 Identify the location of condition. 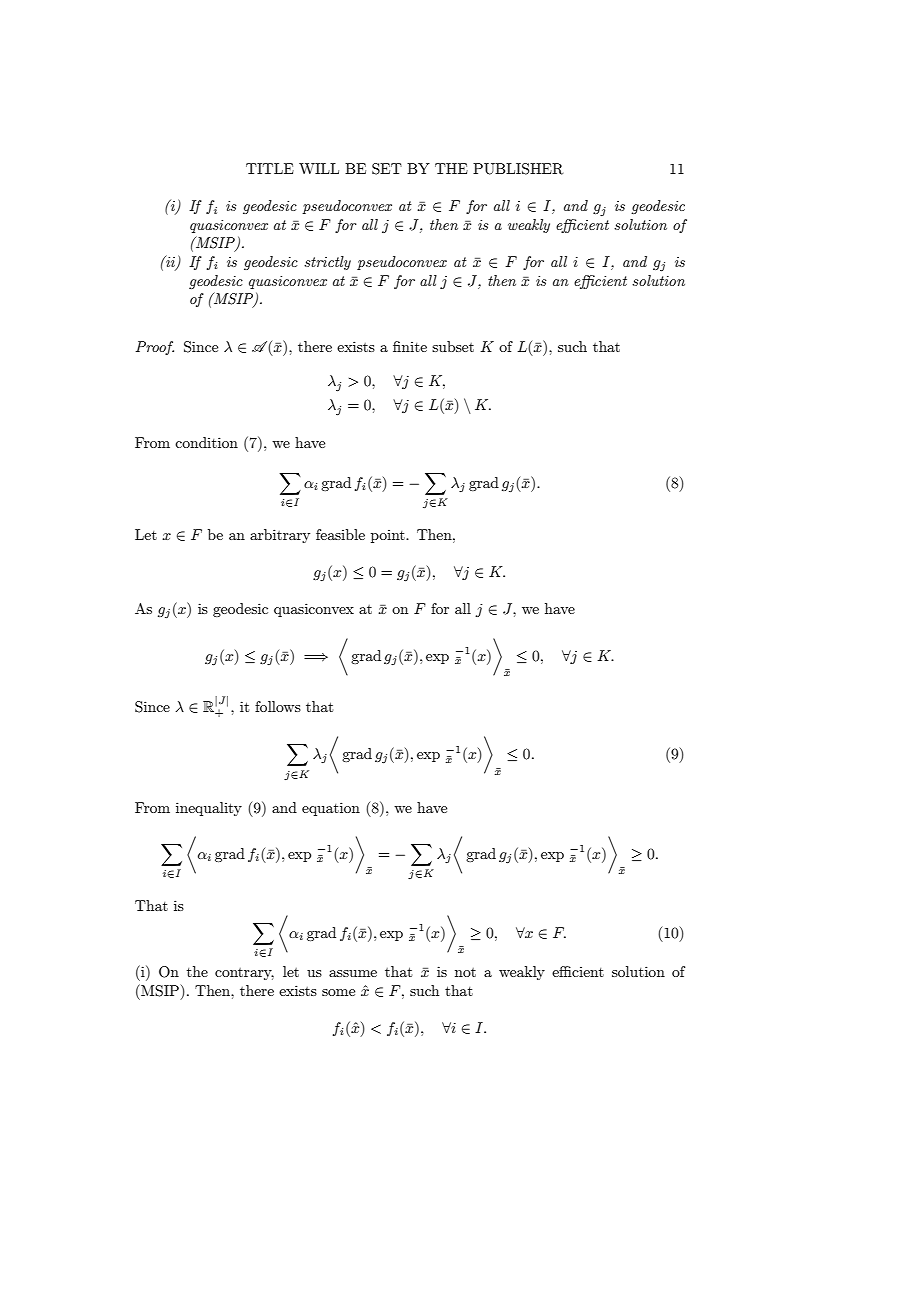
(206, 442).
